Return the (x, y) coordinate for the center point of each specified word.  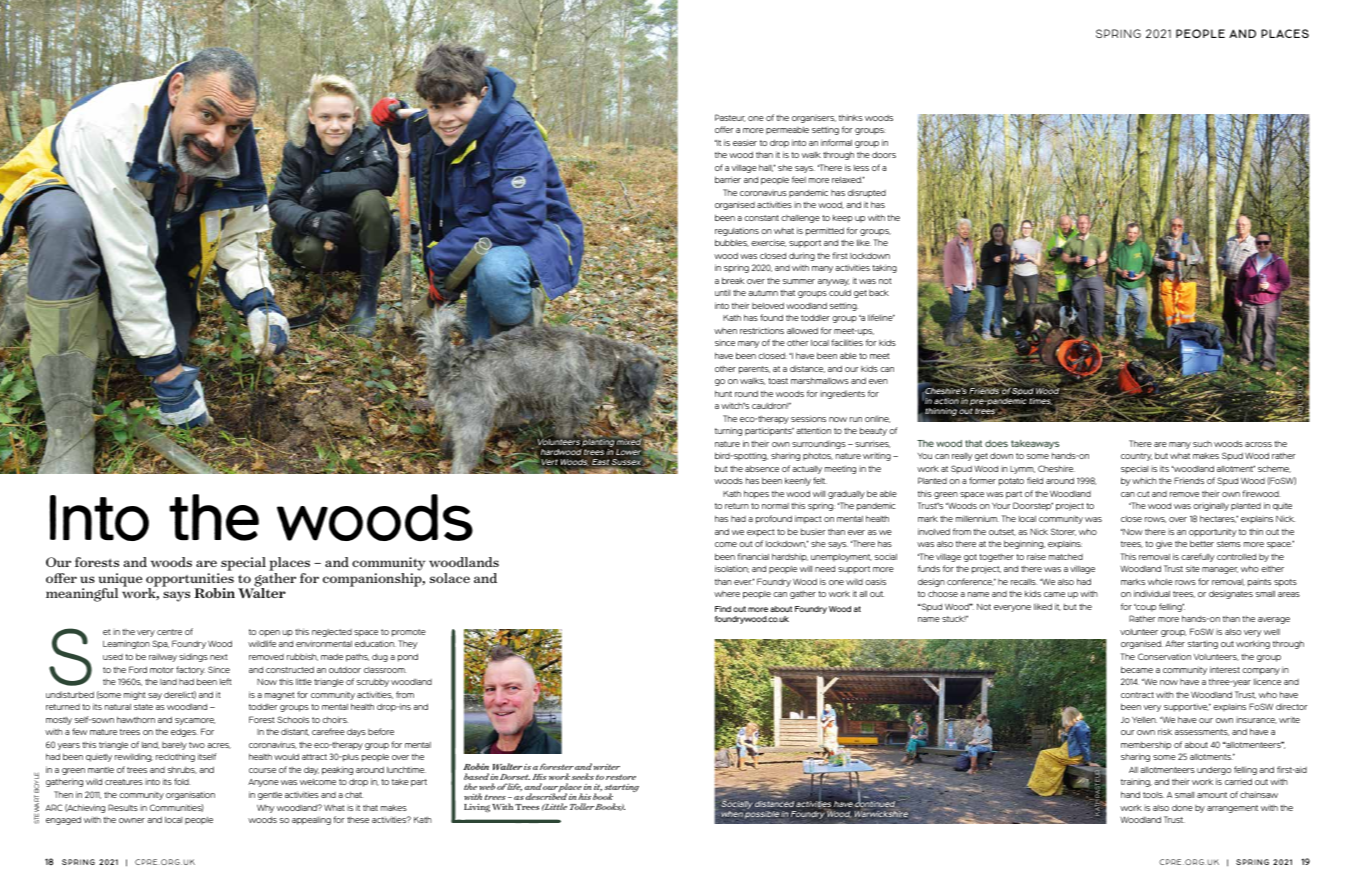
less (861, 168)
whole (1160, 581)
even (878, 381)
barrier (728, 179)
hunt (723, 393)
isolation (732, 569)
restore (621, 777)
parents (754, 370)
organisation (190, 795)
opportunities (190, 581)
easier (745, 142)
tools (1153, 795)
